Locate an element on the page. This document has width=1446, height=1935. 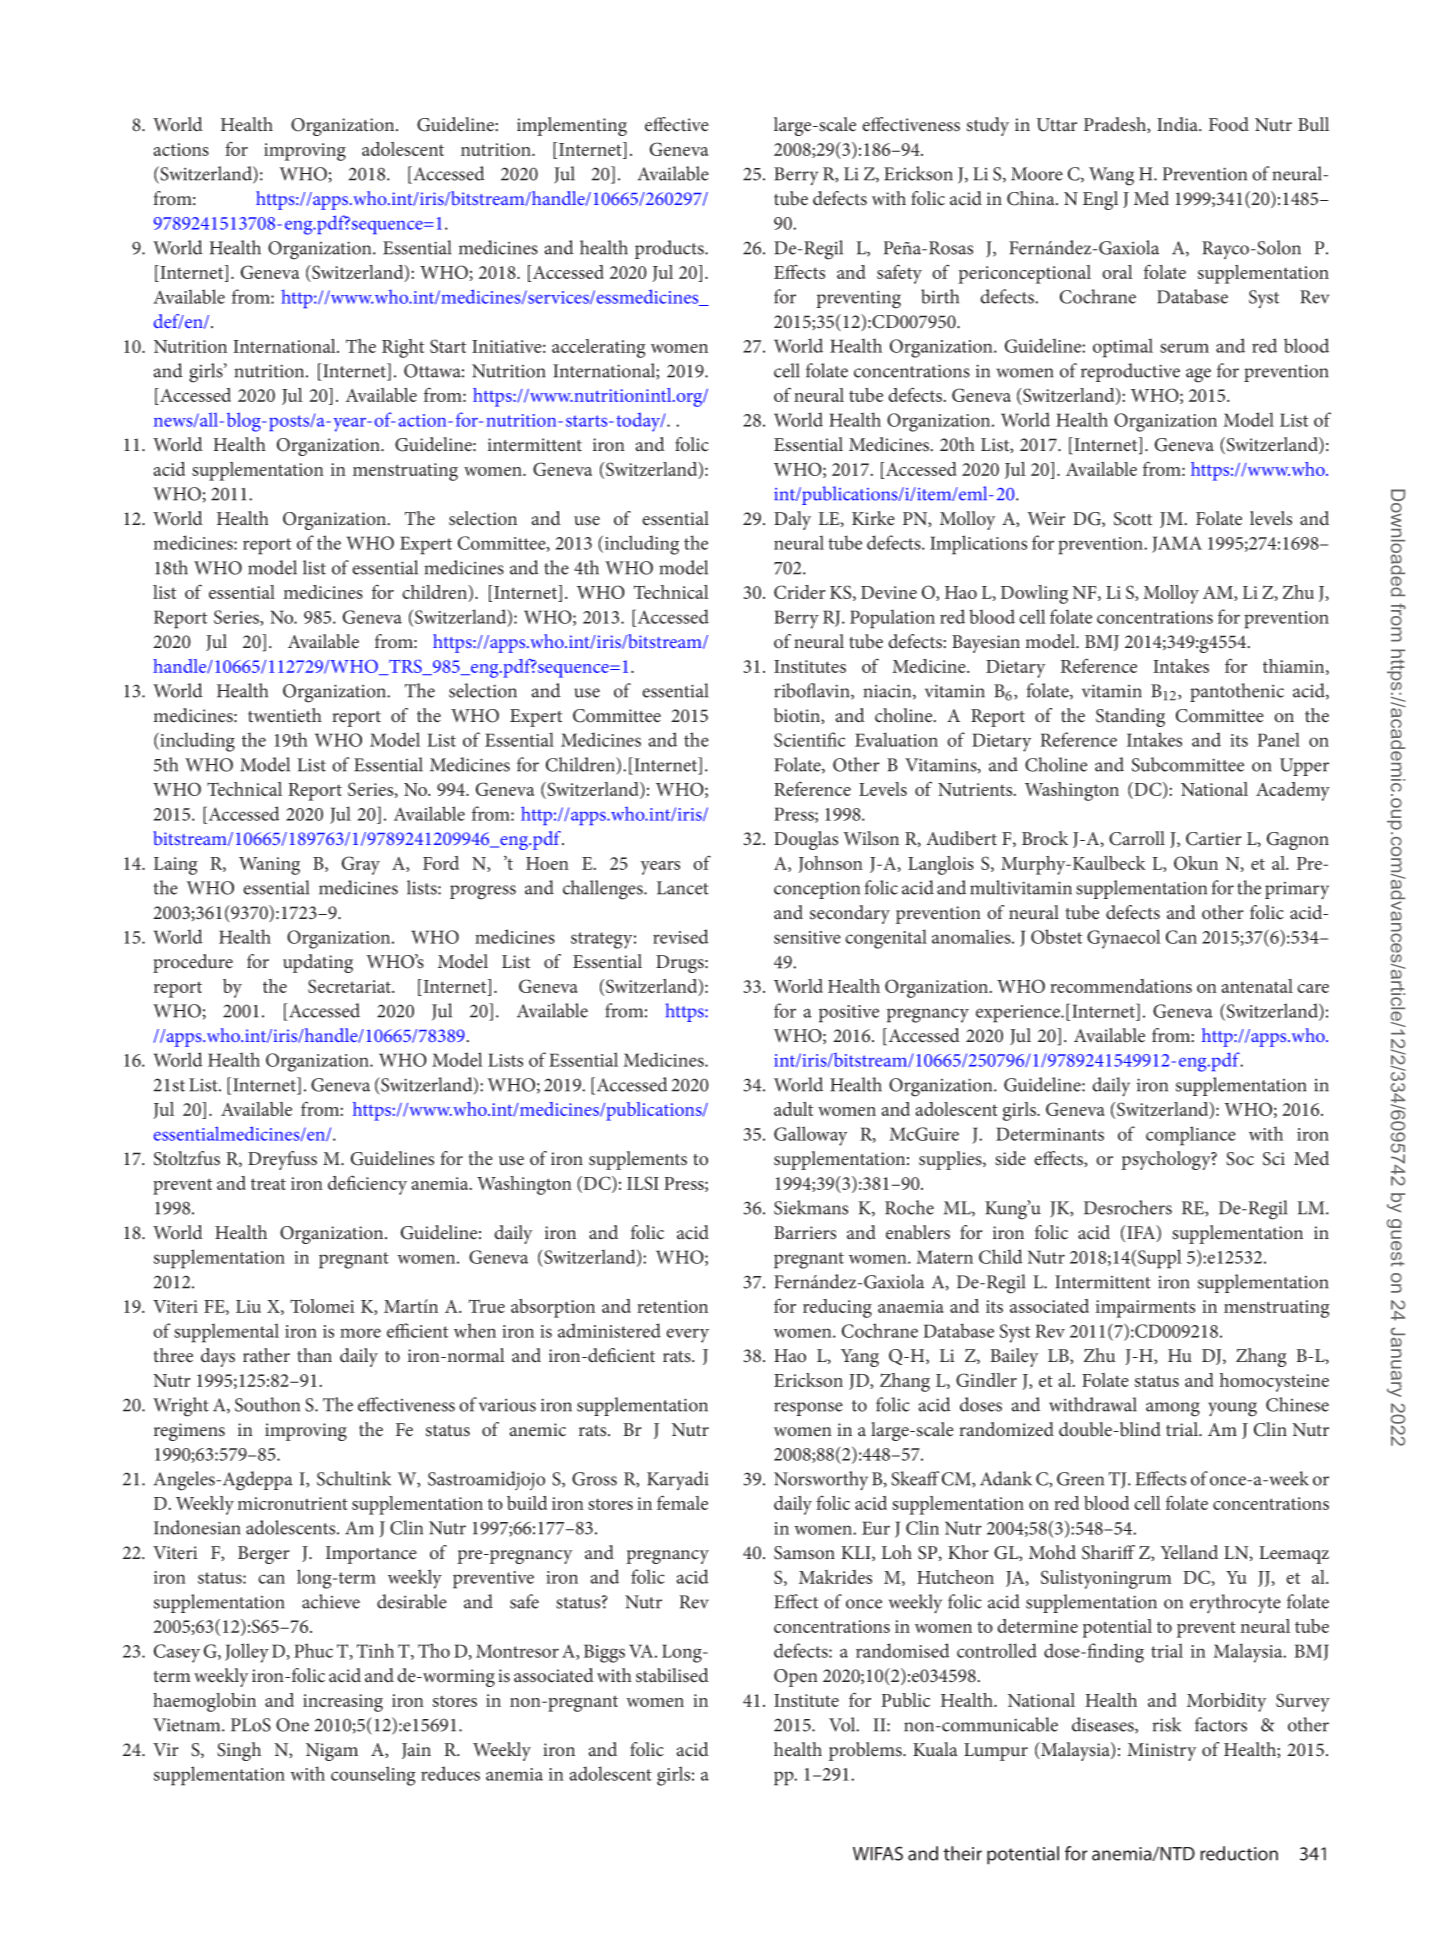
Wang is located at coordinates (1111, 176).
